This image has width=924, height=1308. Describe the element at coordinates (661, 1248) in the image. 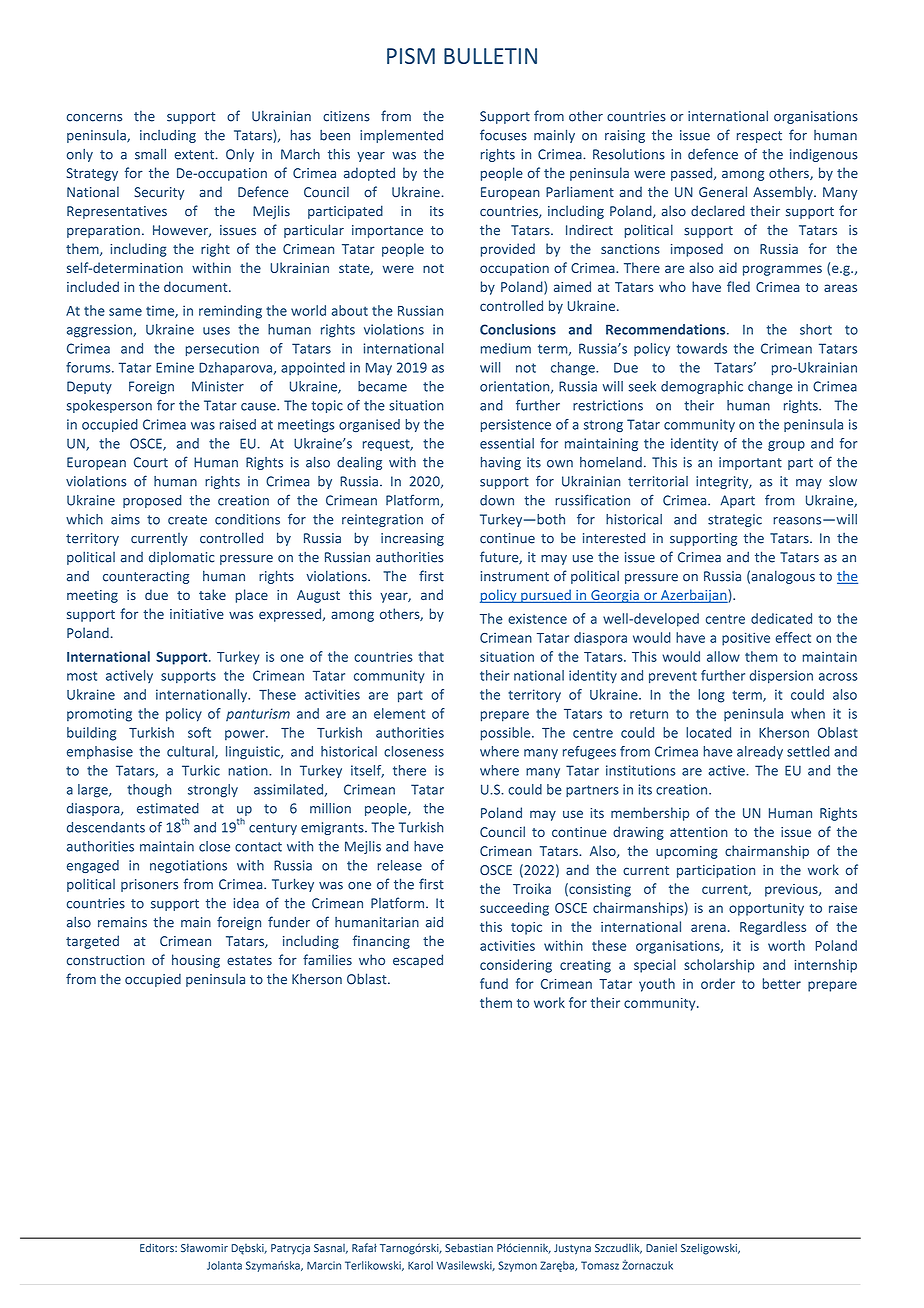

I see `Daniel` at that location.
